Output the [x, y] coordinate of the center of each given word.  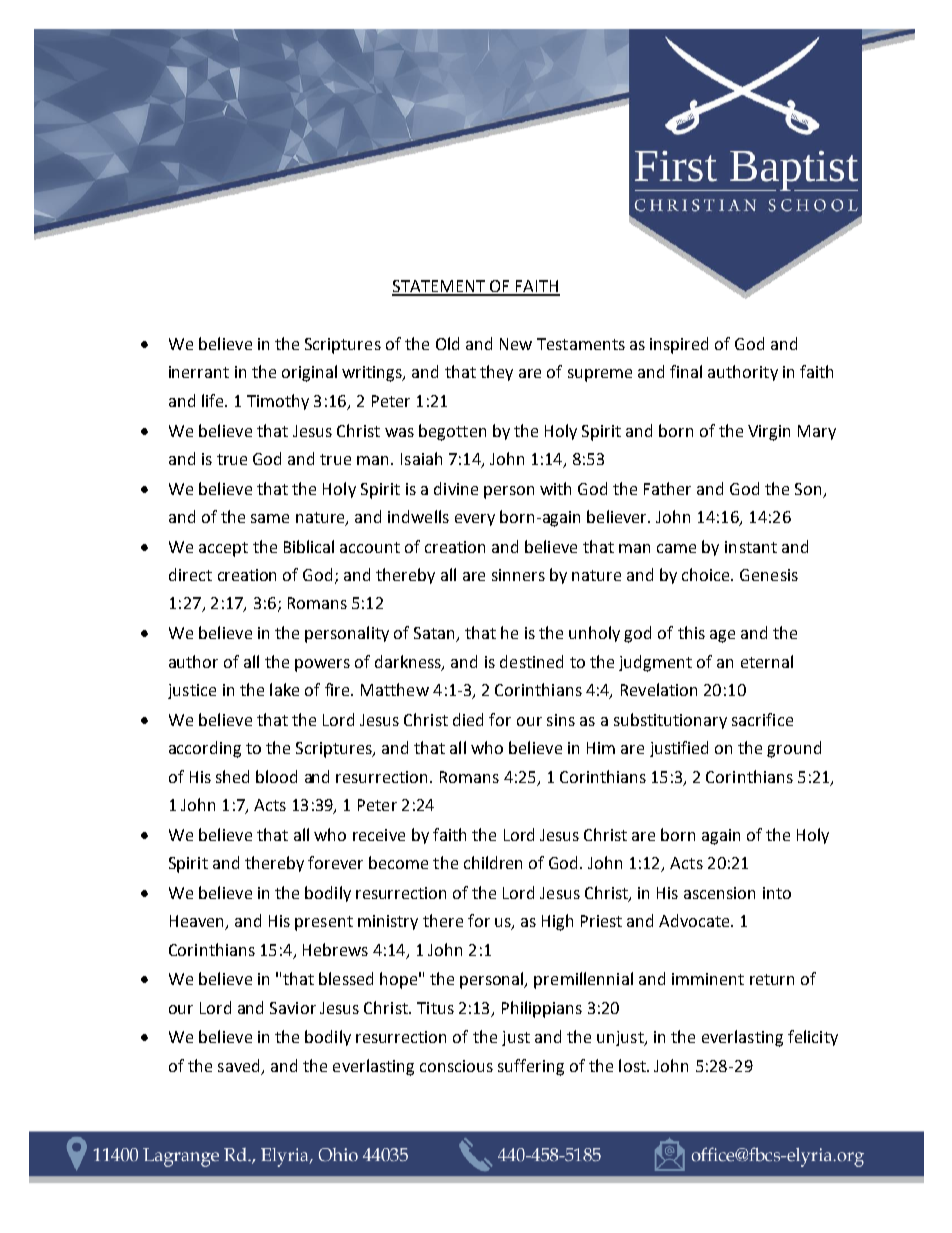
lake [284, 689]
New [516, 344]
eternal [767, 661]
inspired [679, 345]
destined [531, 661]
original [309, 373]
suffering [531, 1067]
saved [238, 1065]
